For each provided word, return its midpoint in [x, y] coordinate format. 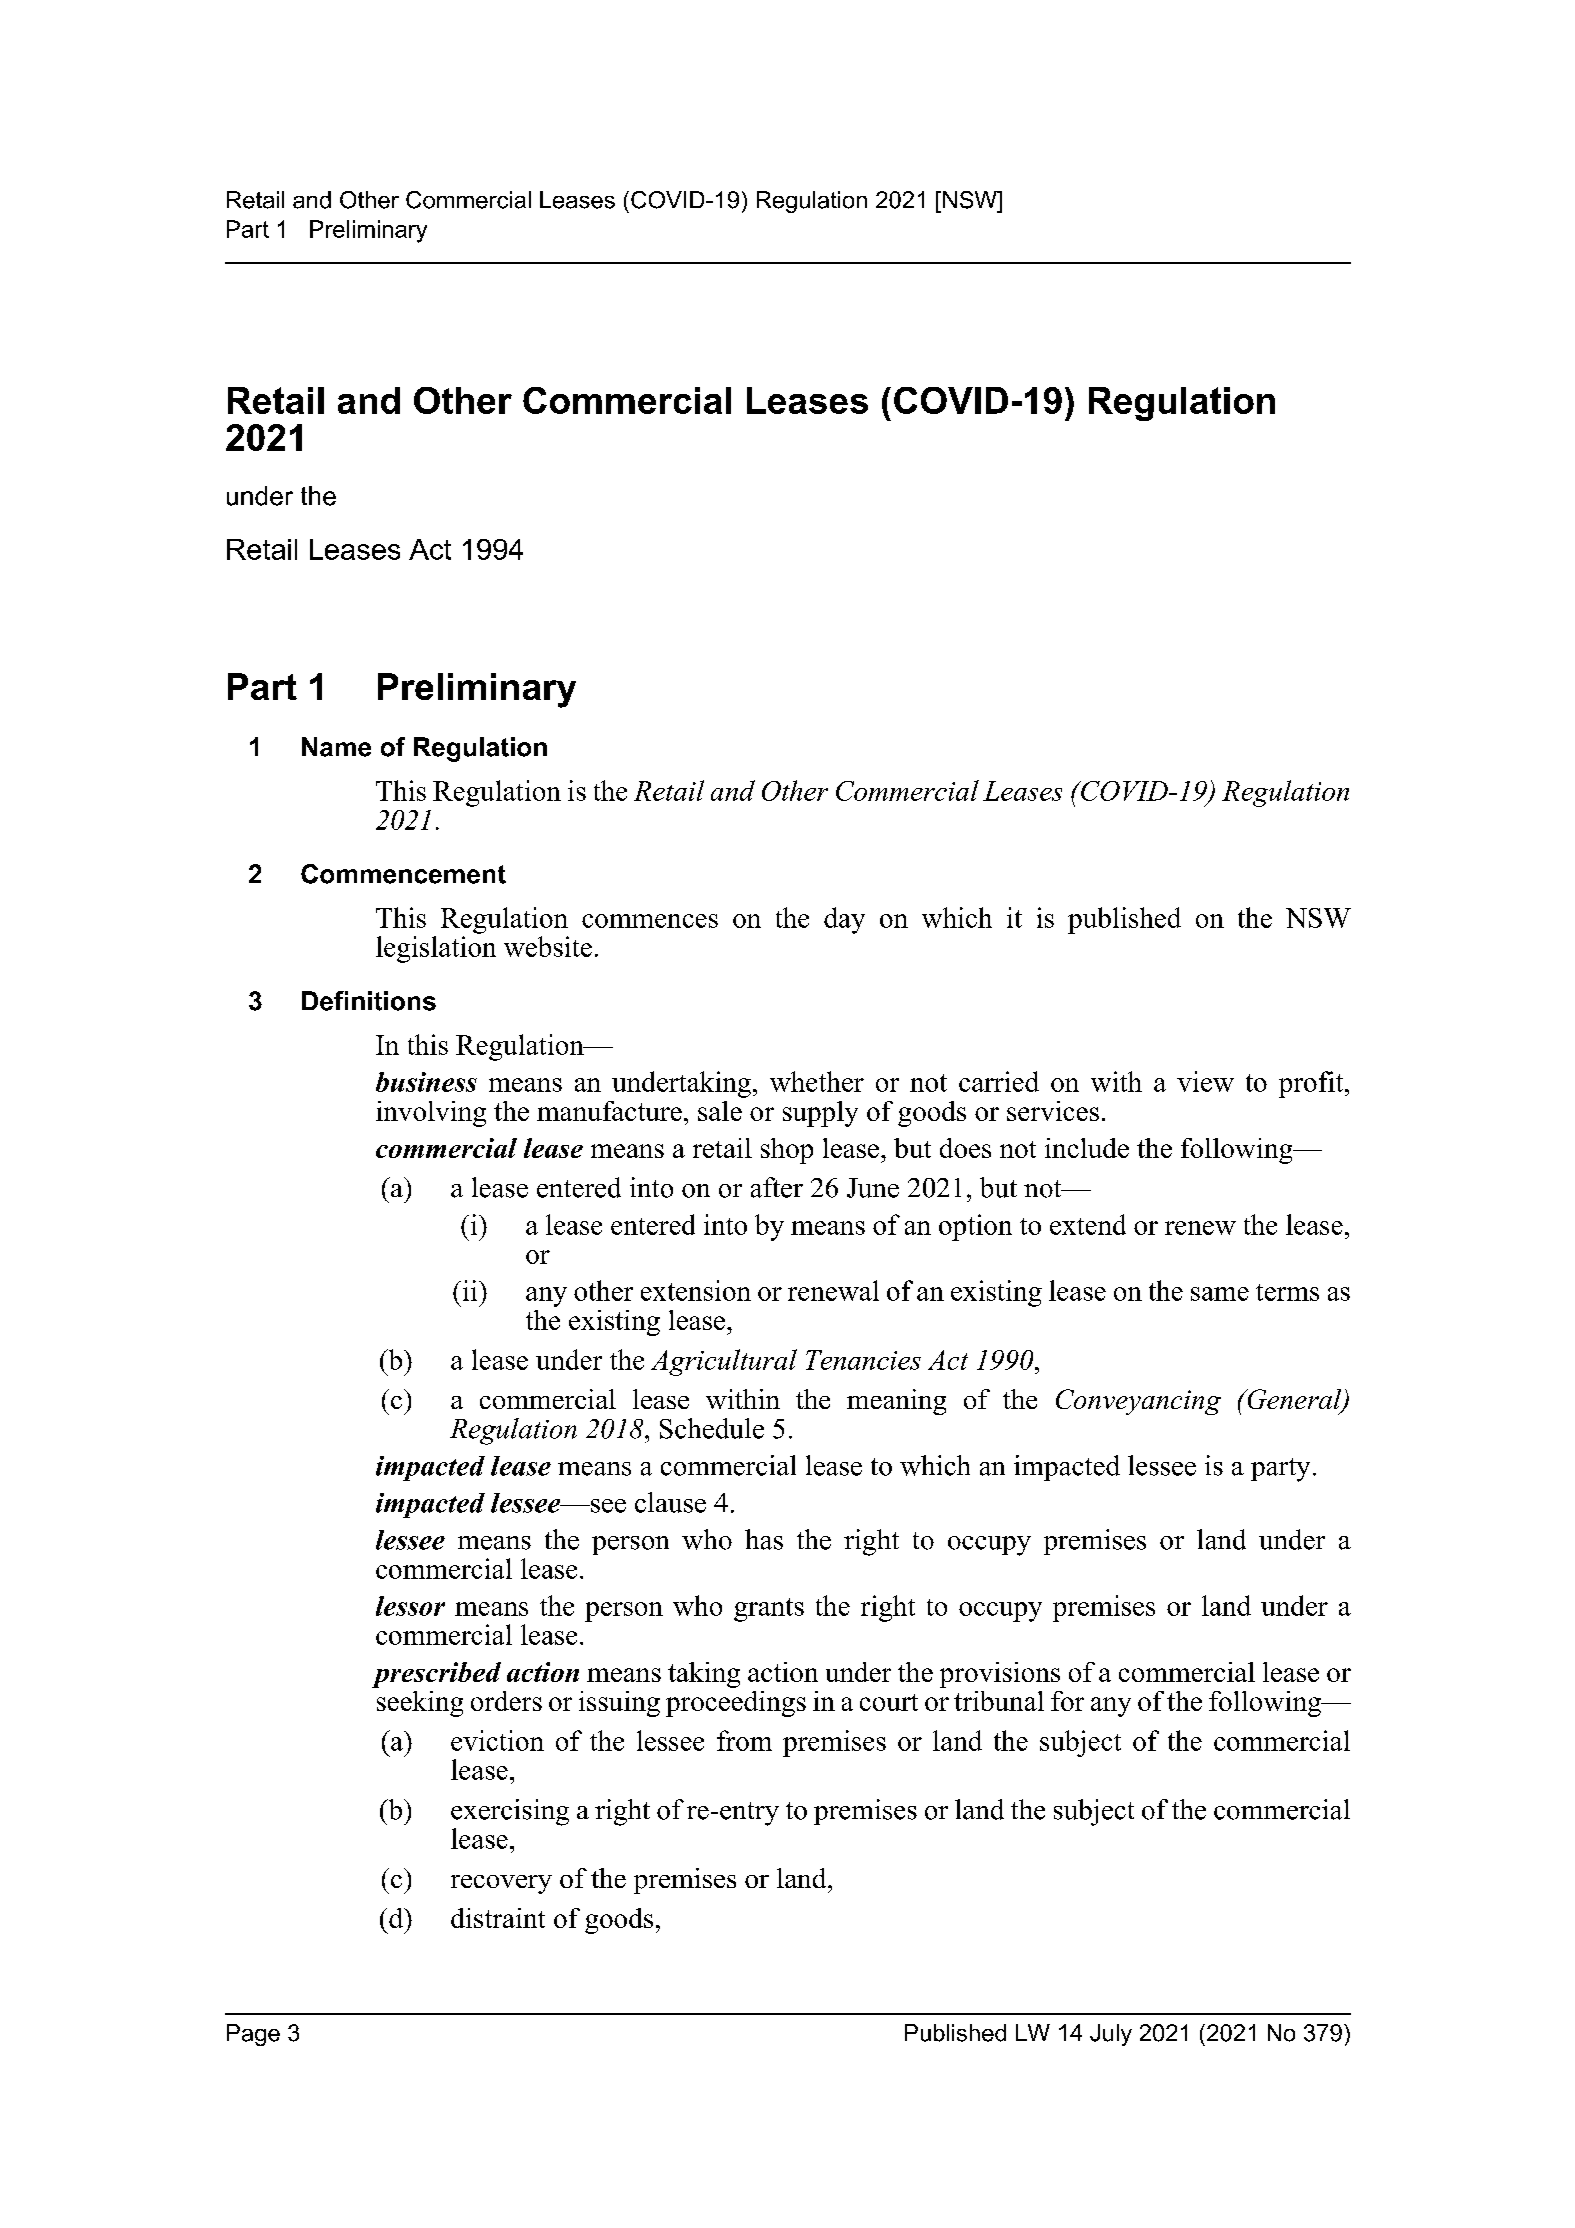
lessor [410, 1606]
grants [769, 1610]
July [1111, 2035]
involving [431, 1114]
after [777, 1187]
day [844, 920]
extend [1088, 1224]
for [1067, 1701]
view [1205, 1081]
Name [336, 747]
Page [253, 2035]
